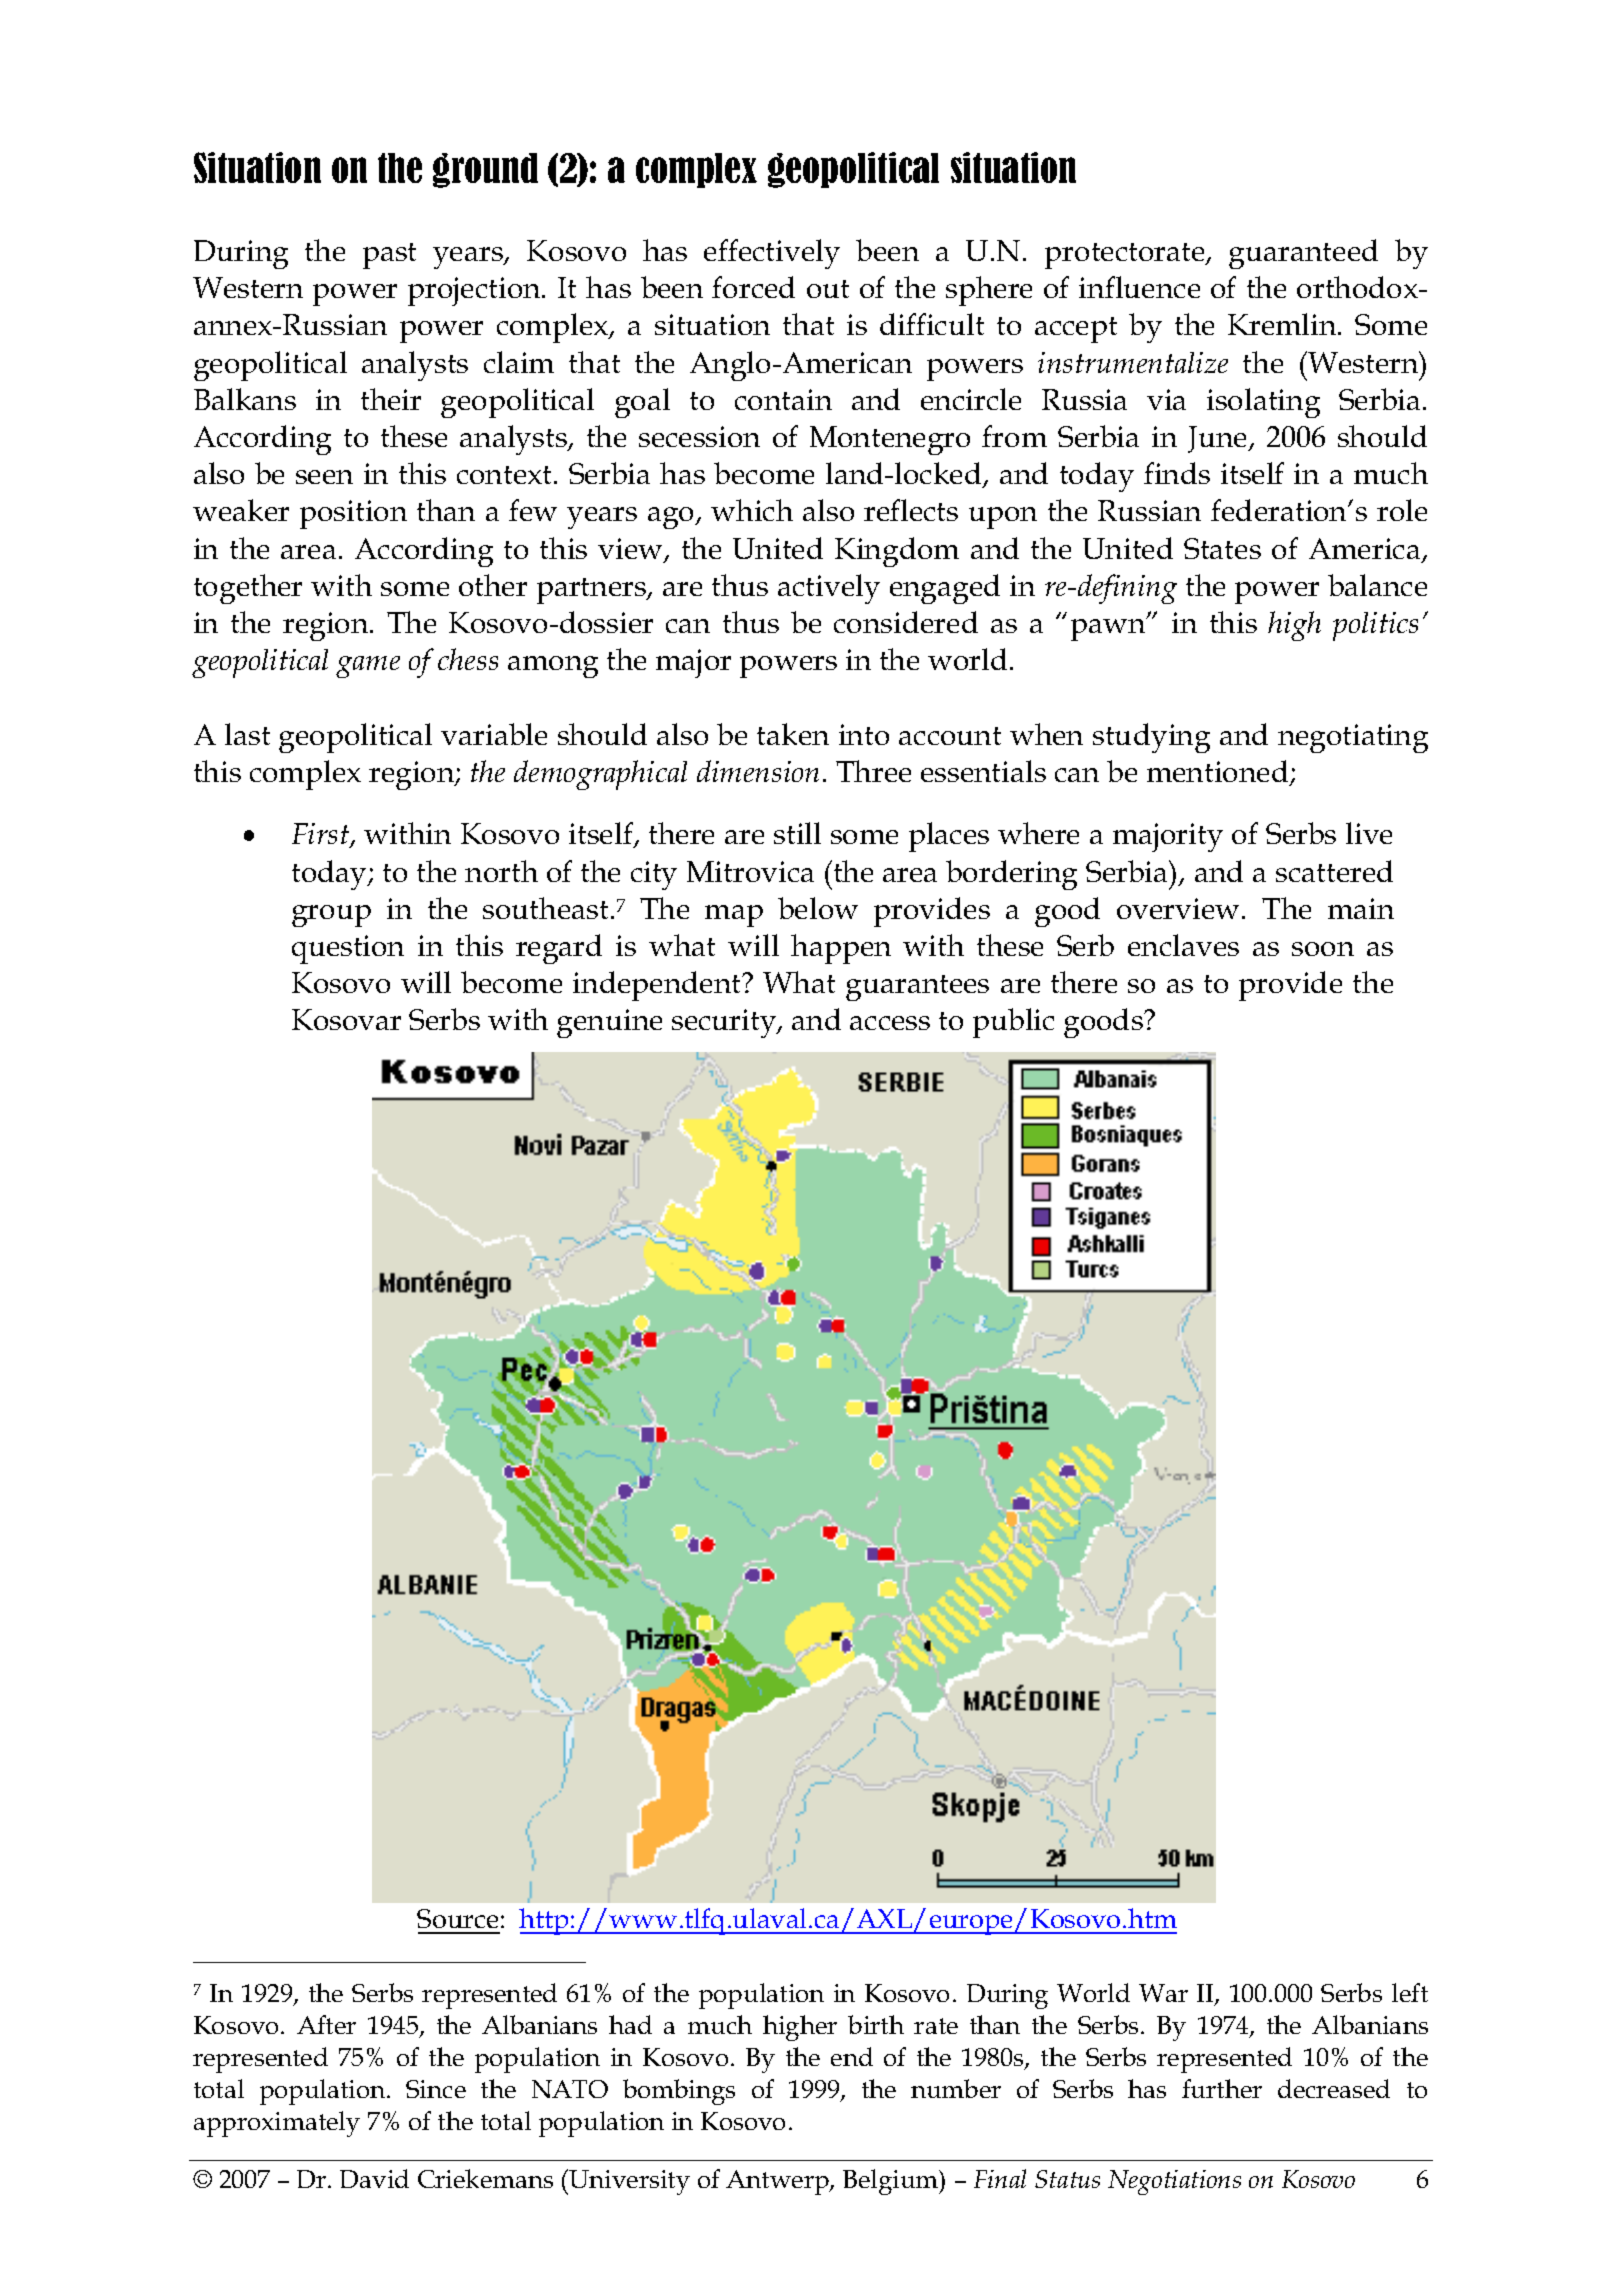 This screenshot has height=2293, width=1621. What do you see at coordinates (1222, 2088) in the screenshot?
I see `further` at bounding box center [1222, 2088].
